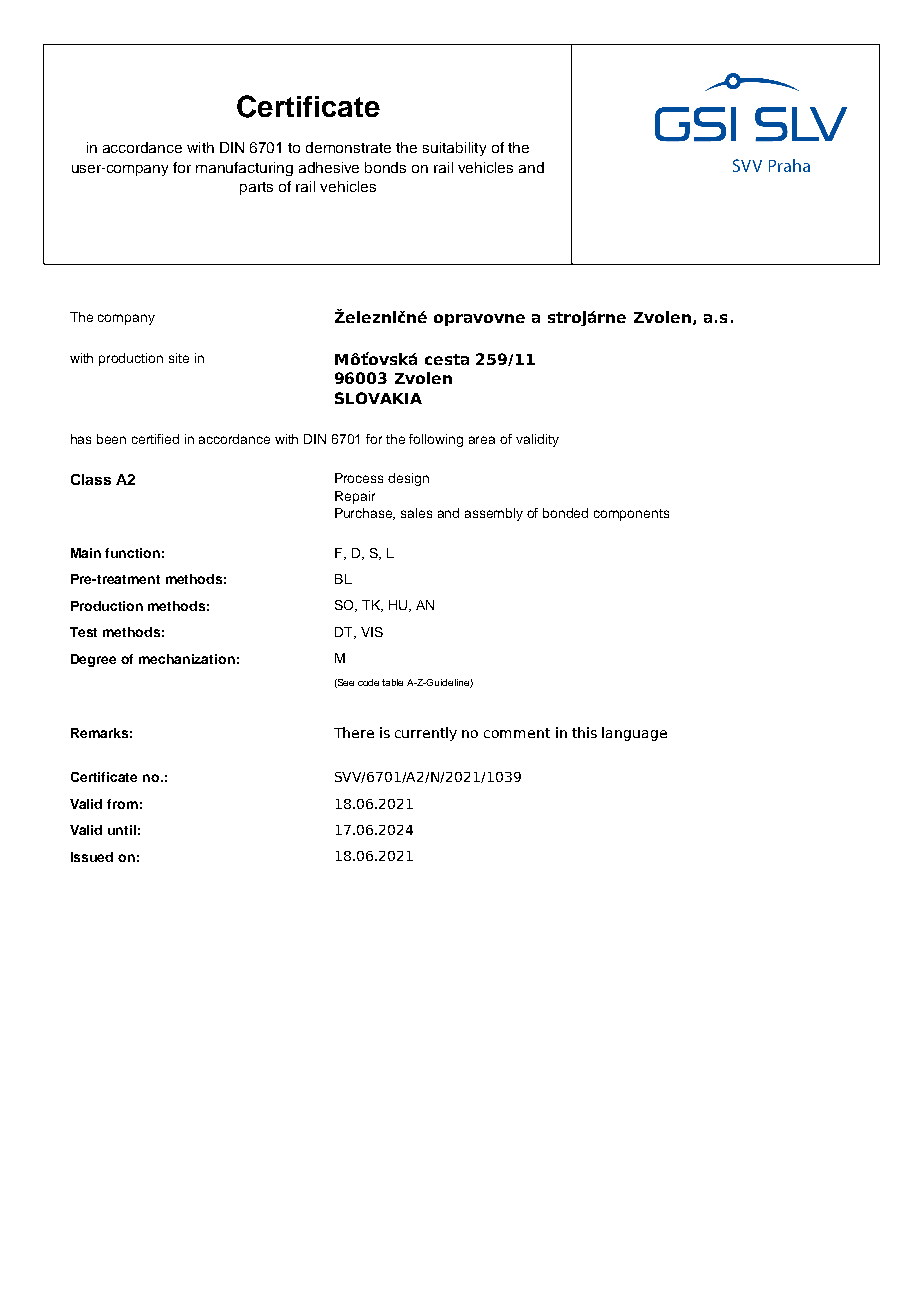  What do you see at coordinates (244, 169) in the screenshot?
I see `manufacturing` at bounding box center [244, 169].
